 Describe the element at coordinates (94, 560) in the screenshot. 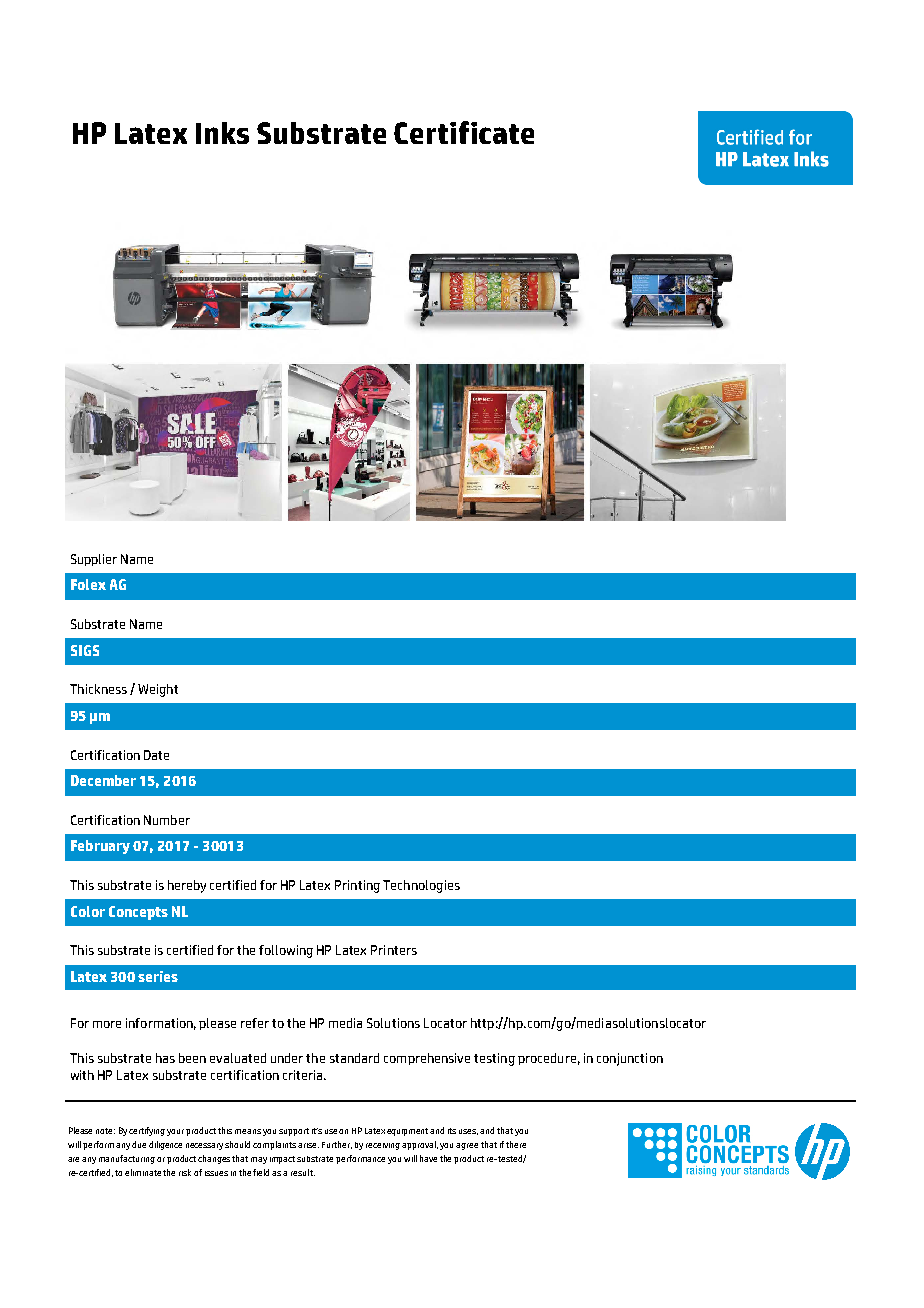

I see `Supplier` at that location.
